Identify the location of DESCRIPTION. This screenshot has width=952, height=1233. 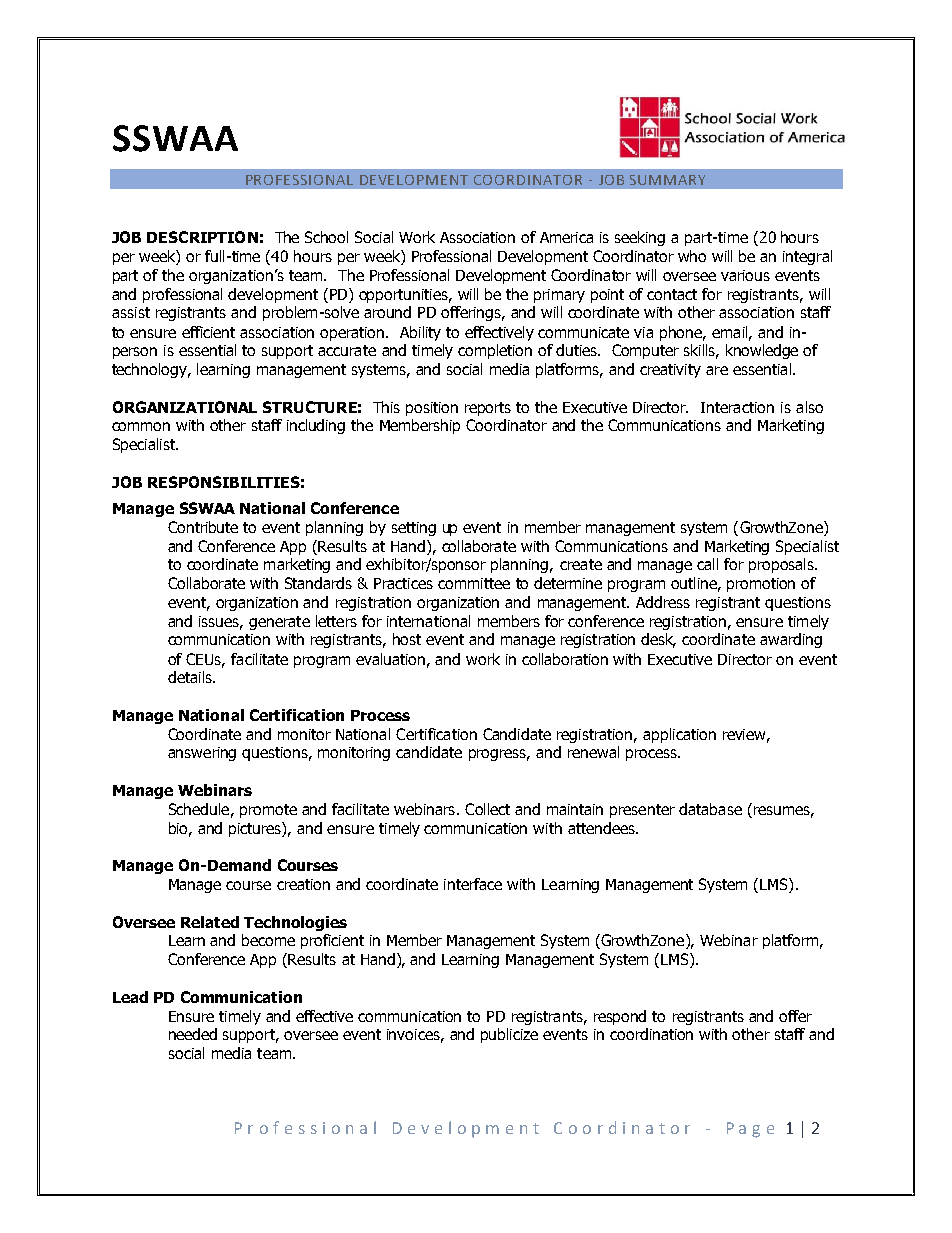
(202, 237).
